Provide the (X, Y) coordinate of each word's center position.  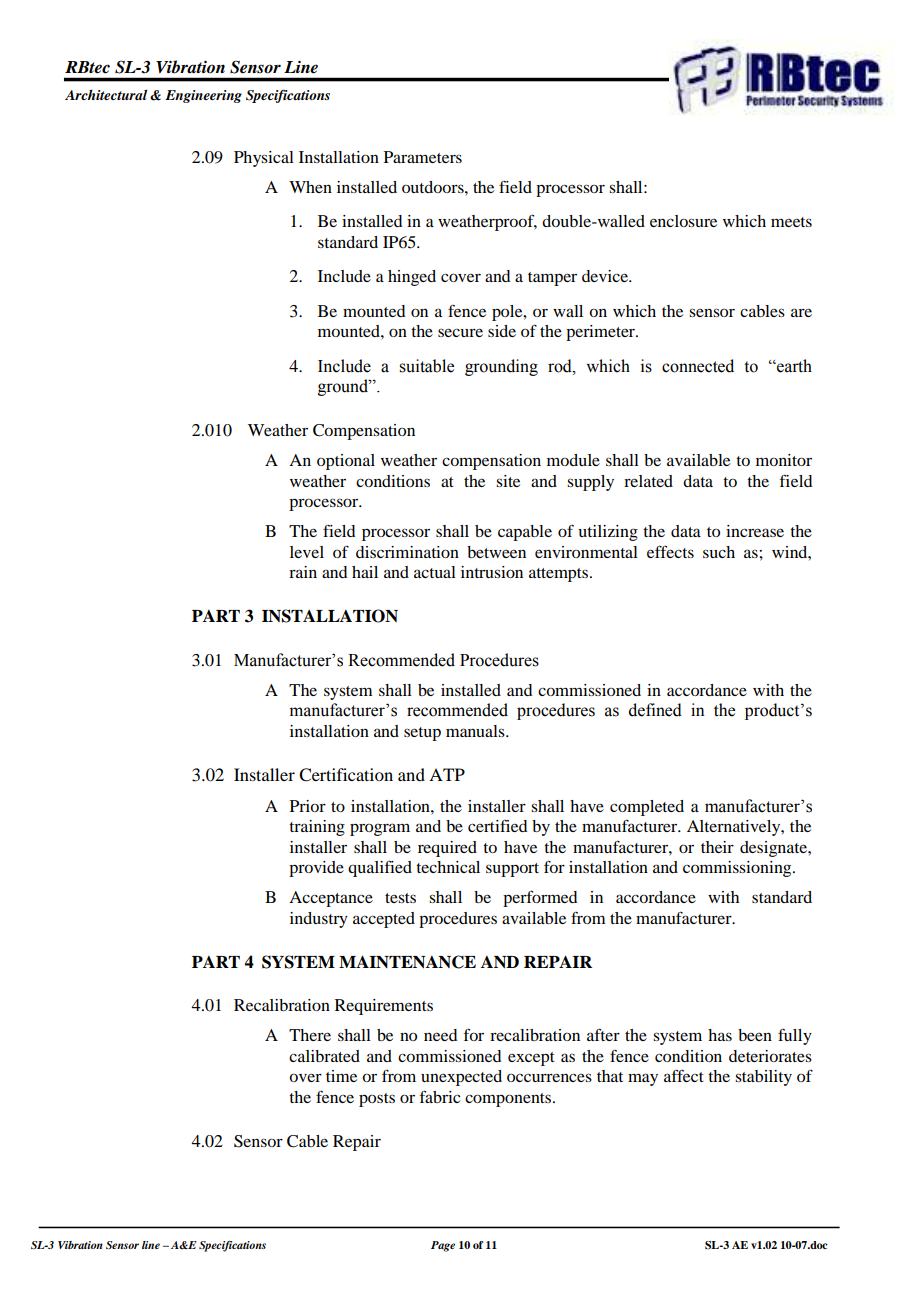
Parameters (423, 157)
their (717, 847)
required (447, 849)
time (341, 1076)
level (307, 552)
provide (316, 869)
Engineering (203, 96)
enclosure (683, 221)
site (508, 481)
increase (755, 531)
